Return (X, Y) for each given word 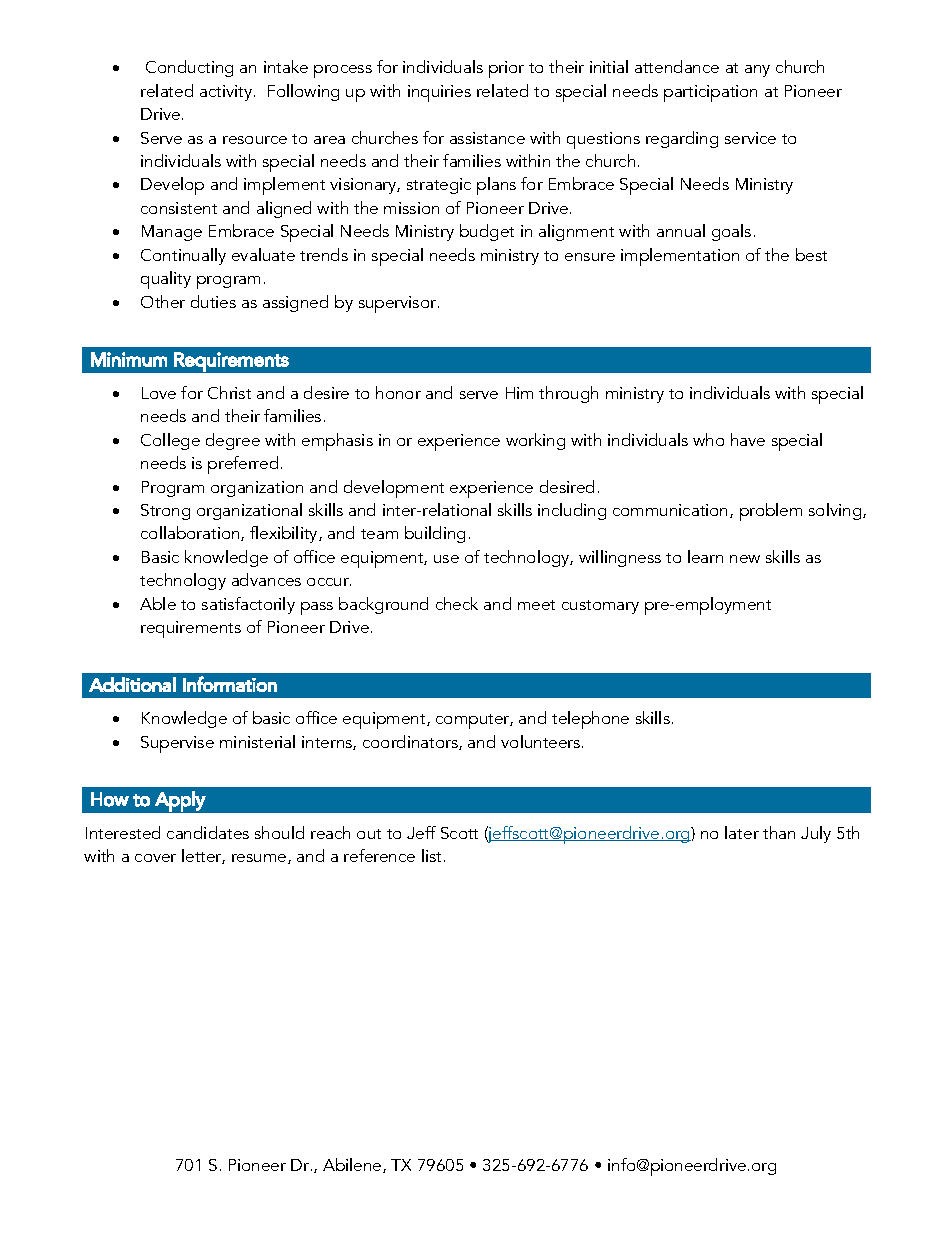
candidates (208, 832)
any (757, 71)
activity (227, 93)
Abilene (353, 1165)
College (170, 441)
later (742, 832)
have (748, 439)
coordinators (411, 742)
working (535, 441)
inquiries (439, 93)
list (431, 855)
